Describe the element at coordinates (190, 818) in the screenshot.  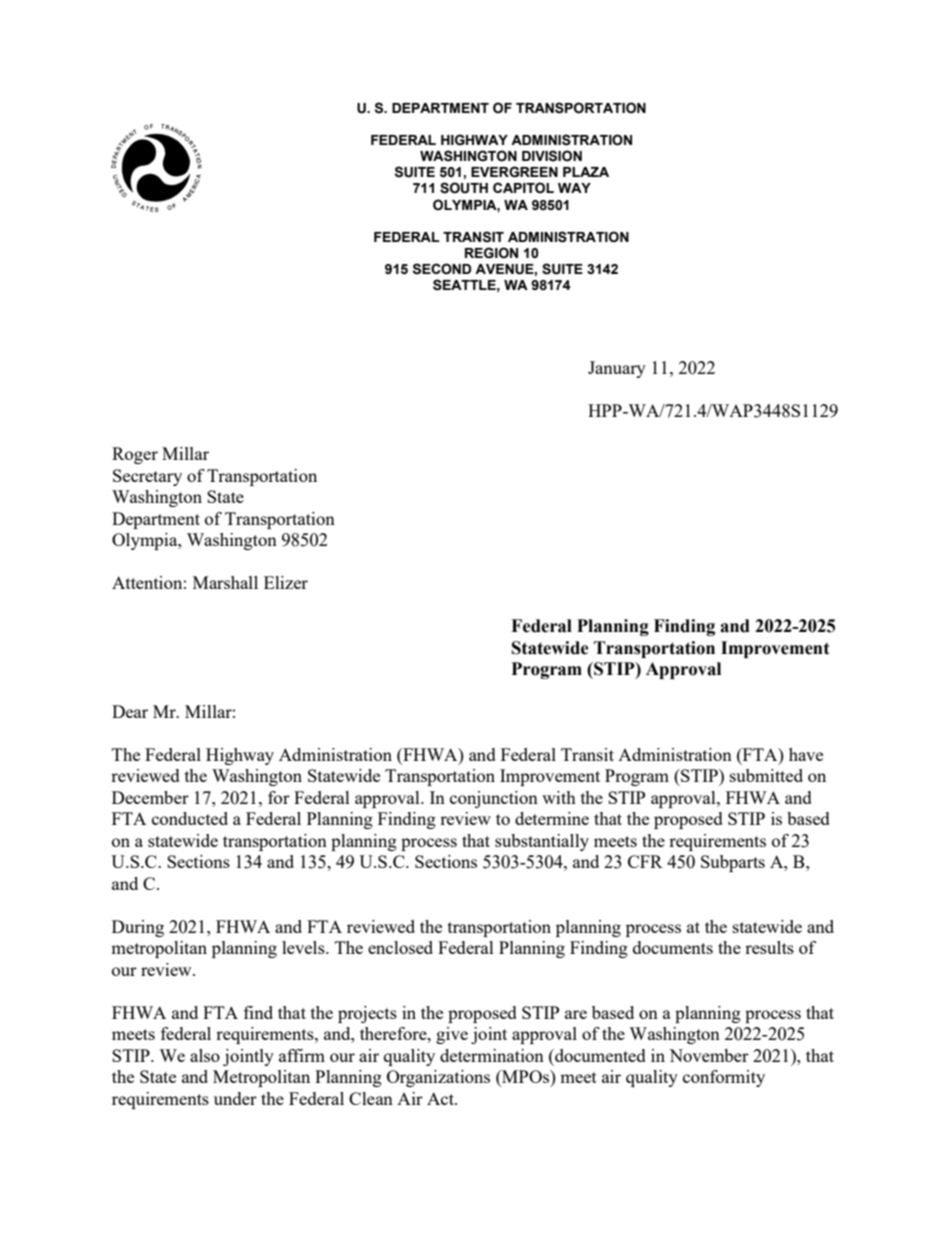
I see `conducted` at that location.
